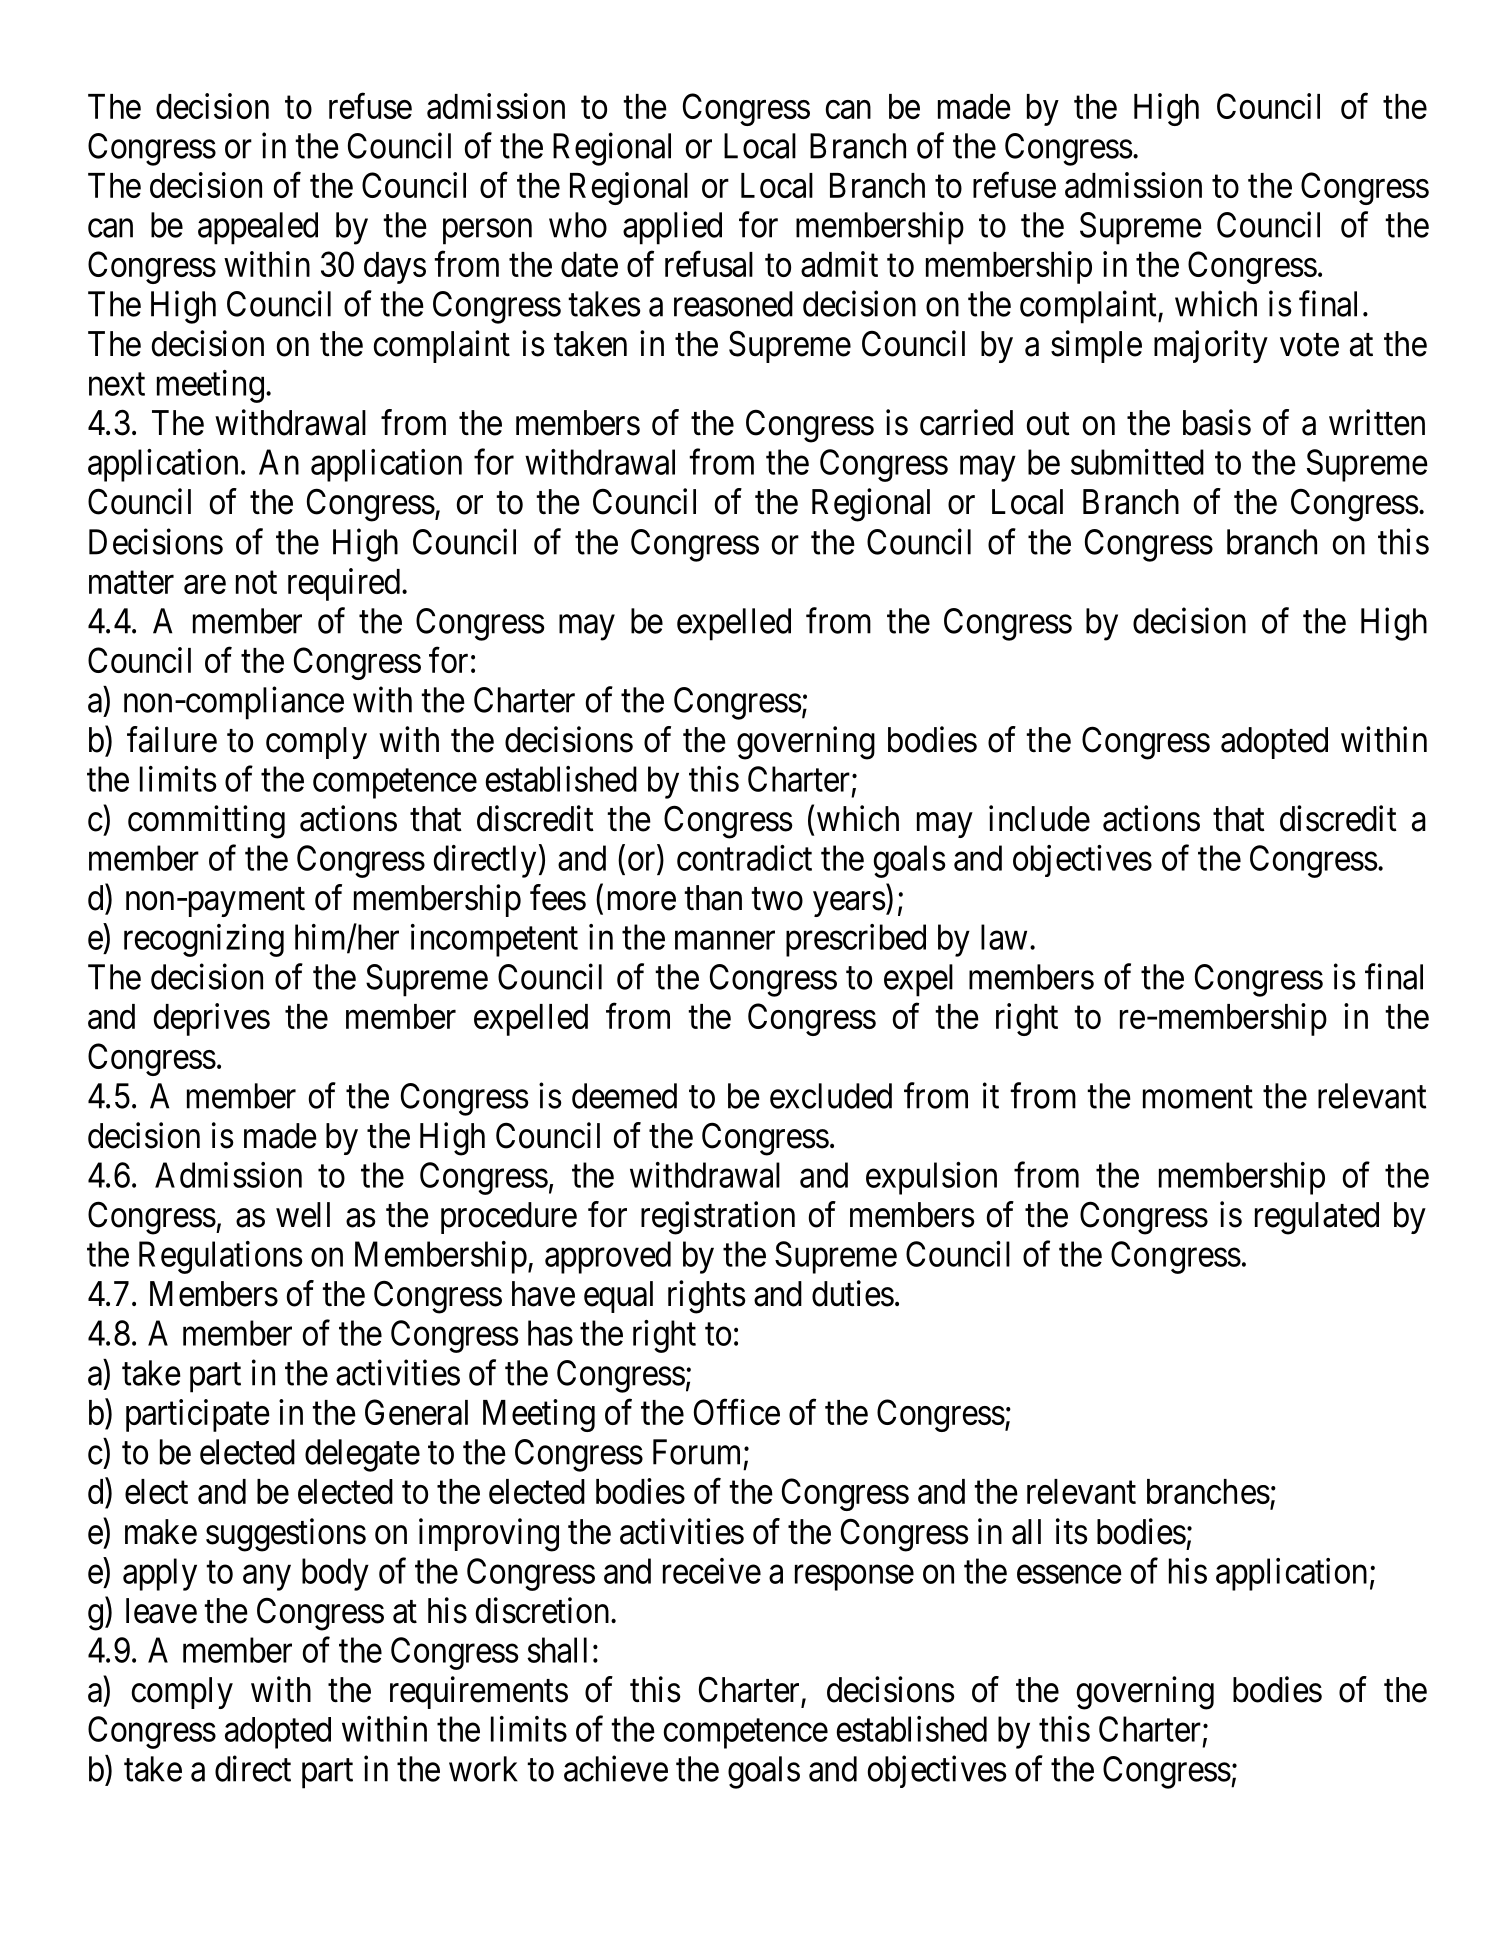 Image resolution: width=1504 pixels, height=1947 pixels. I want to click on well, so click(303, 1215).
